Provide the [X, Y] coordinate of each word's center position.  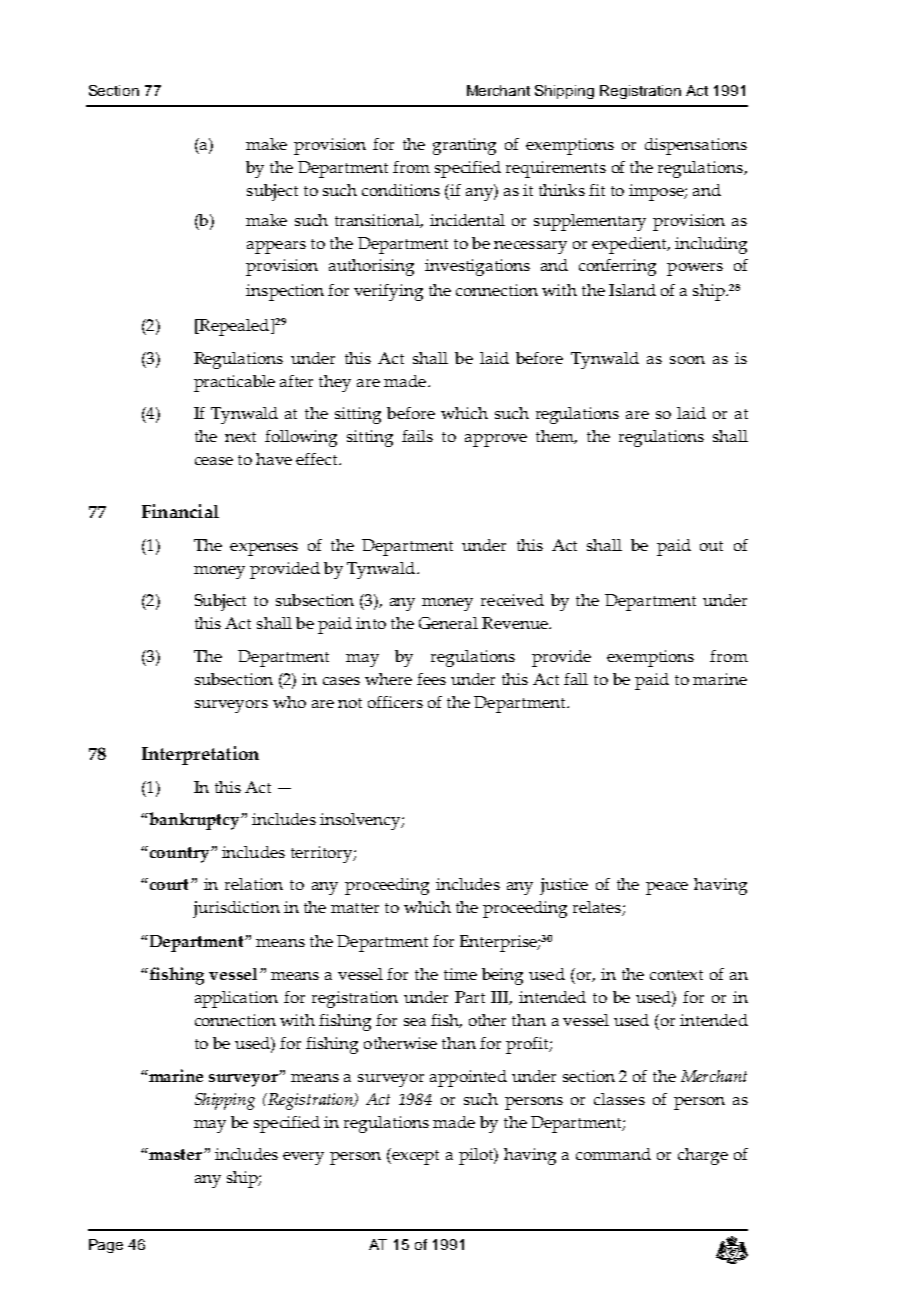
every [303, 1158]
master [174, 1154]
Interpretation [200, 755]
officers [395, 702]
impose [657, 192]
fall [576, 679]
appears [276, 247]
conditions [401, 190]
